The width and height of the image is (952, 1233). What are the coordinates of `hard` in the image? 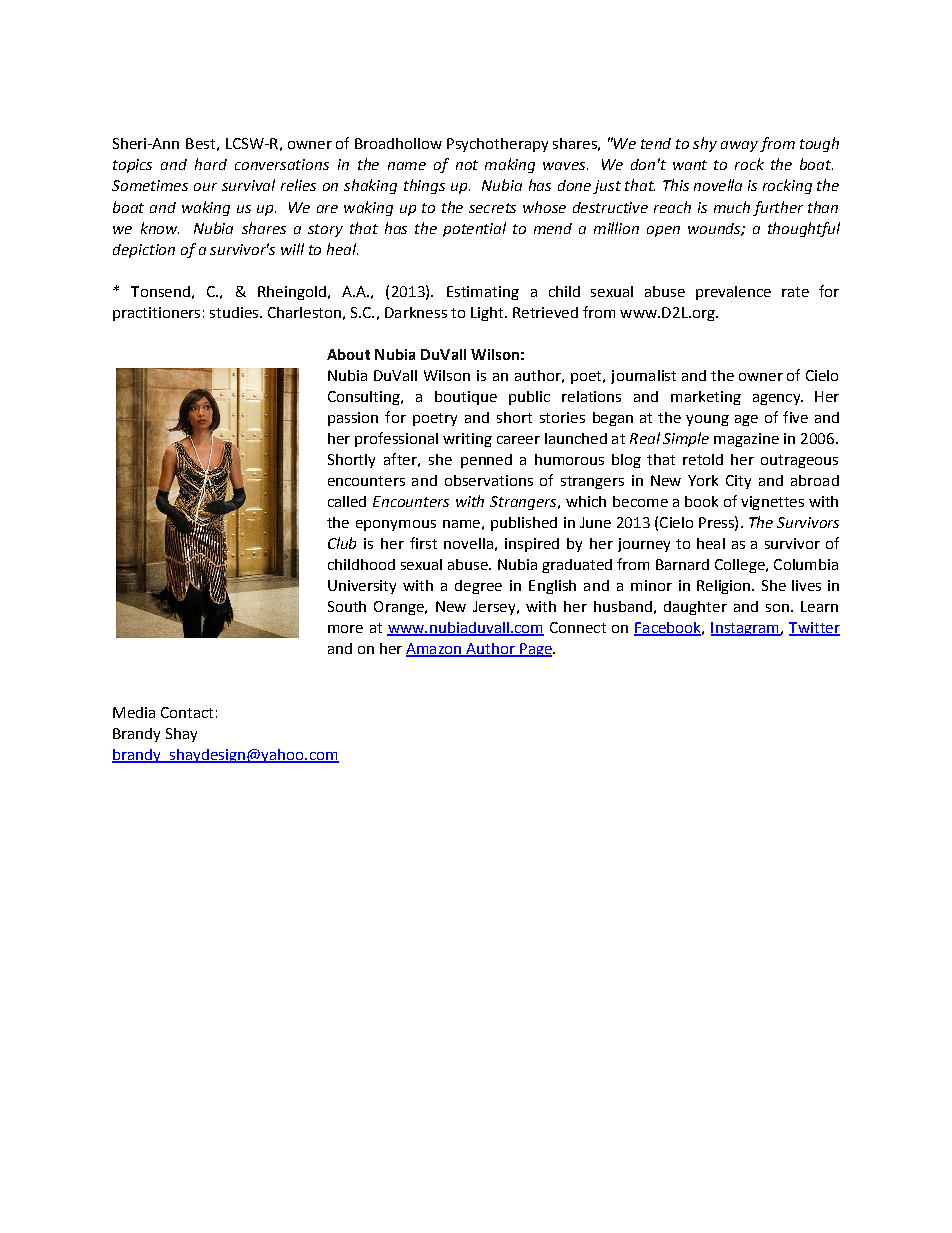 It's located at (211, 164).
